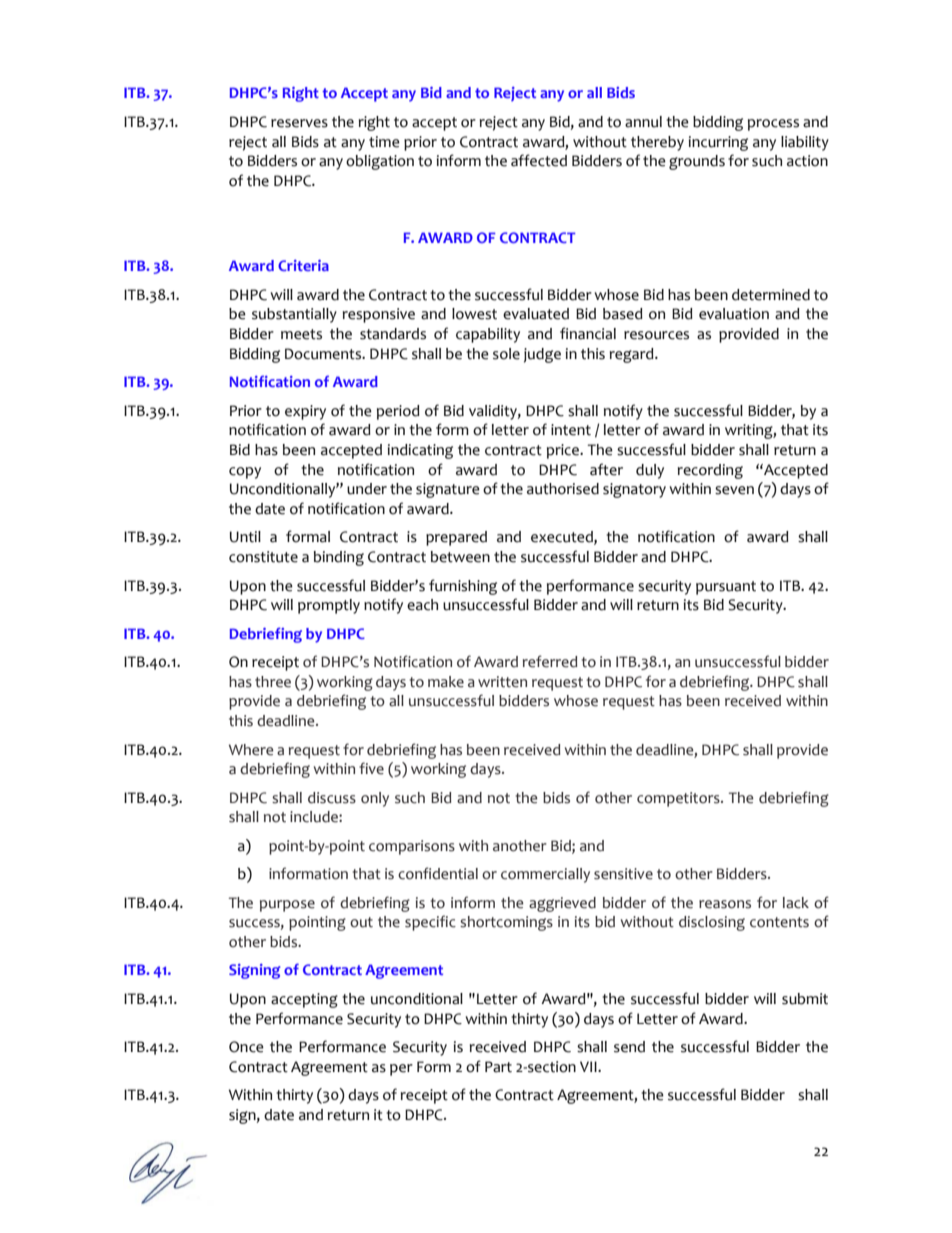  I want to click on judge, so click(542, 355).
